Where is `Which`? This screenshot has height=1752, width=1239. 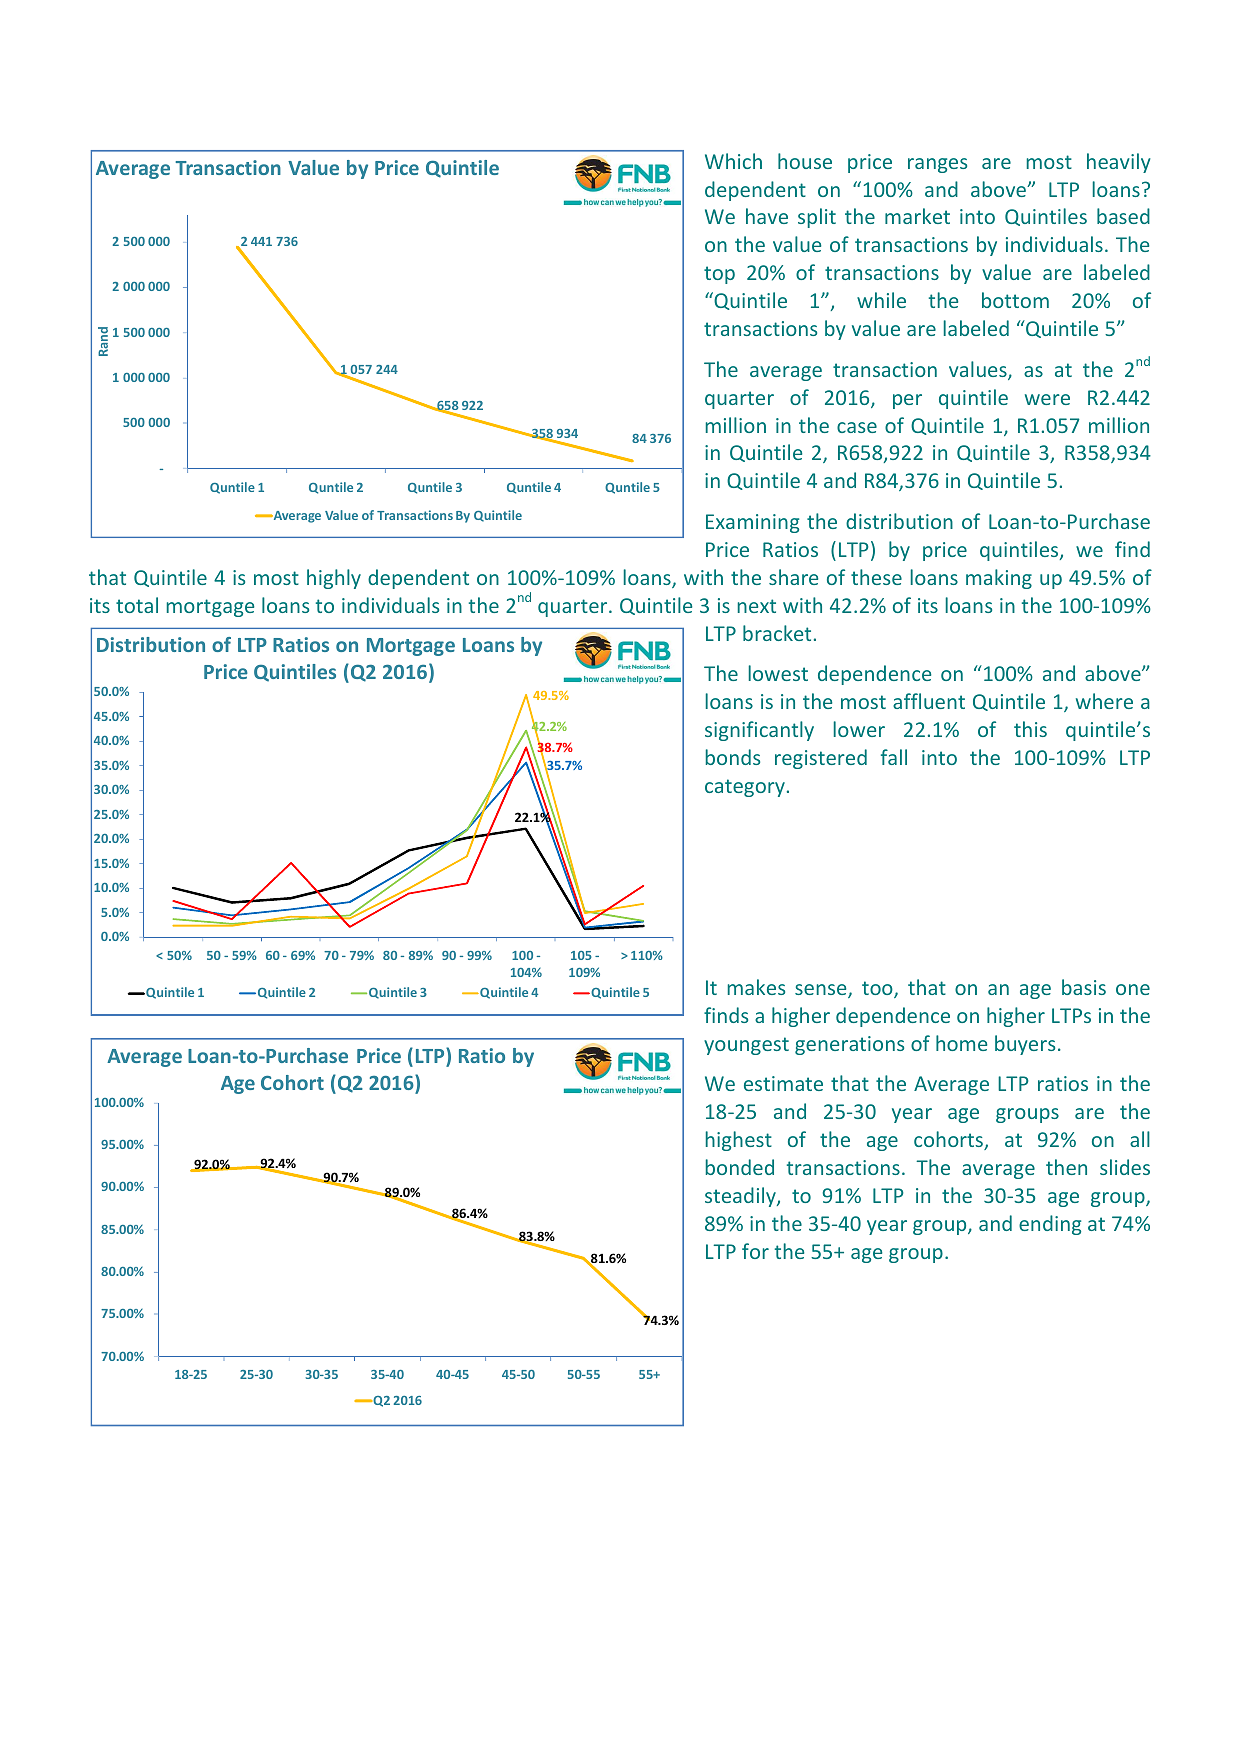
Which is located at coordinates (733, 161).
